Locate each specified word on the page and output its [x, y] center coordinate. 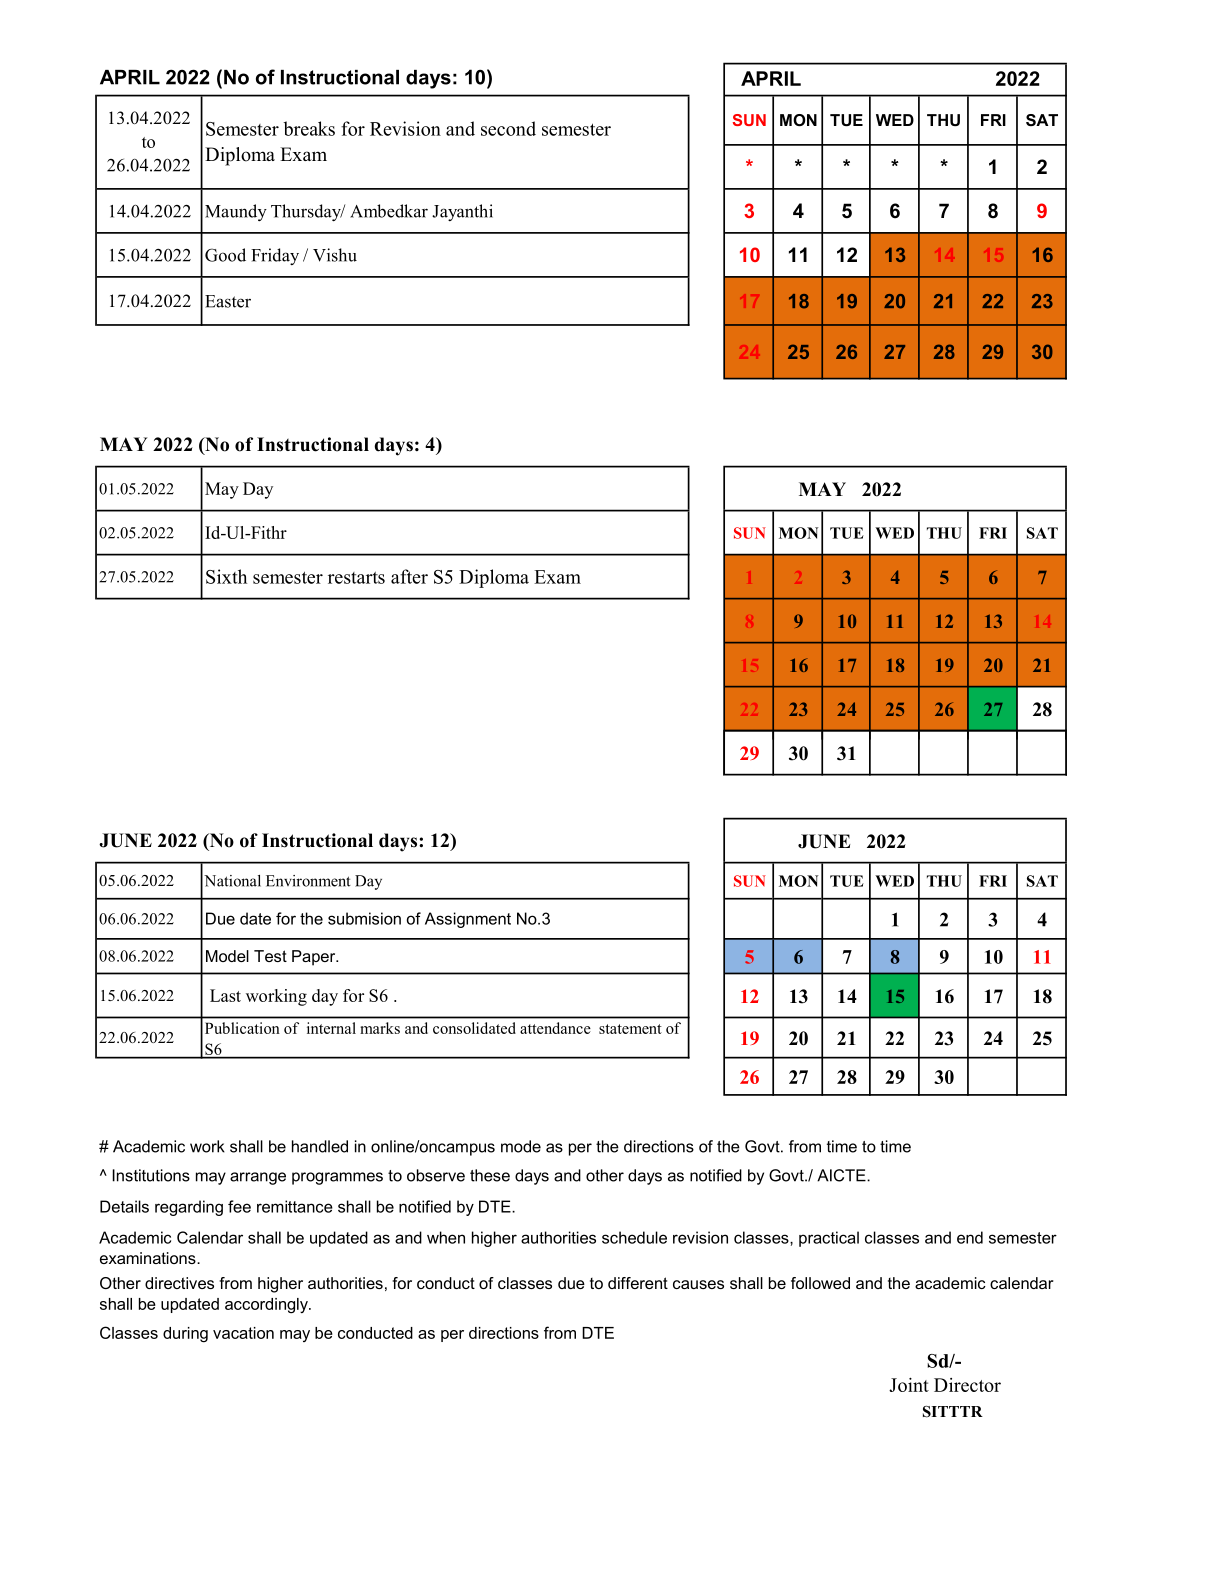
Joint [909, 1385]
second [508, 128]
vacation [243, 1333]
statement [630, 1029]
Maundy [236, 212]
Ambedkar [389, 211]
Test [270, 956]
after [409, 576]
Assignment [468, 920]
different [638, 1283]
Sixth [226, 576]
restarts [356, 577]
